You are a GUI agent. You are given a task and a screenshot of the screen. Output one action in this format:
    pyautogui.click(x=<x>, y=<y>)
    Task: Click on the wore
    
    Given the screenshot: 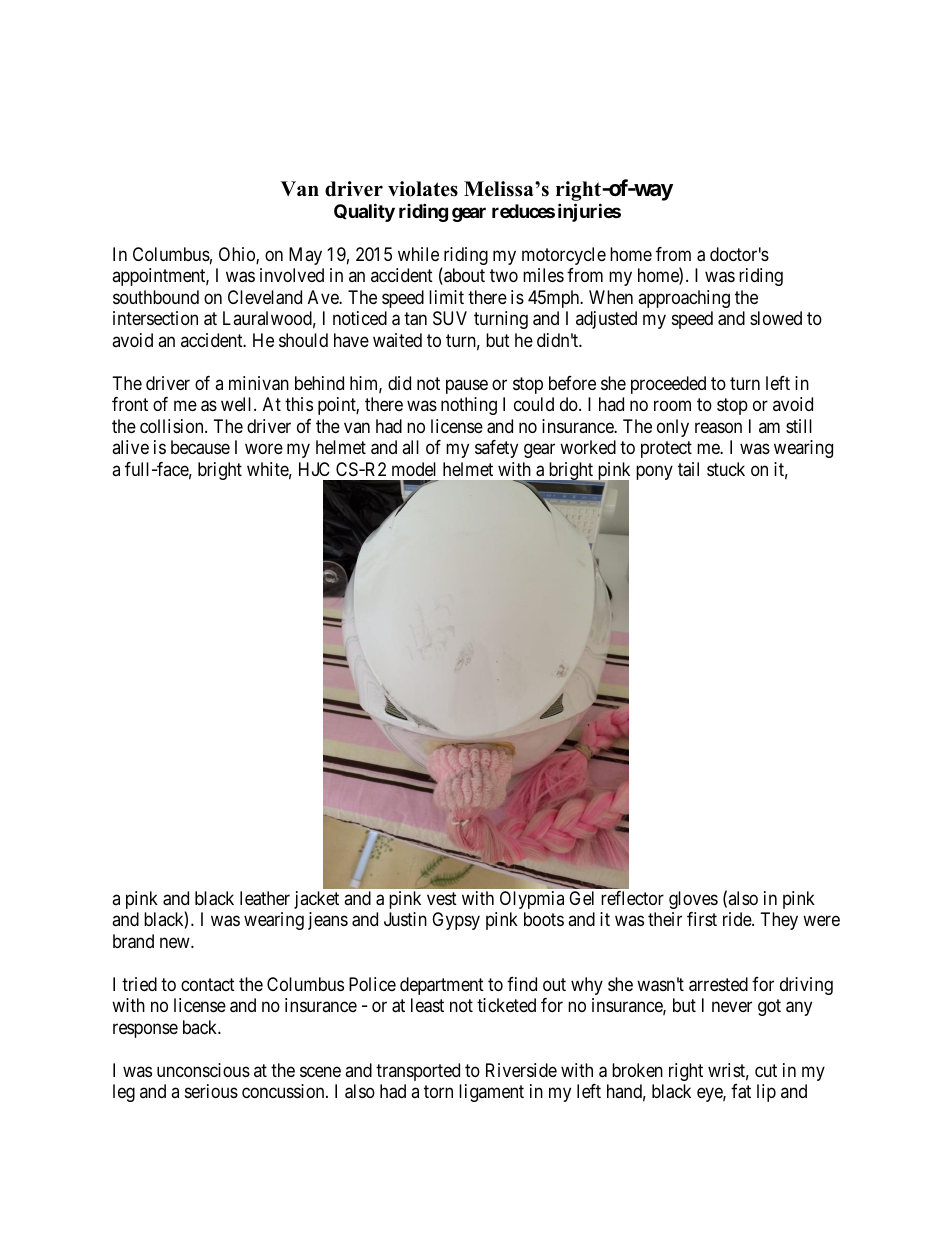 What is the action you would take?
    pyautogui.click(x=264, y=449)
